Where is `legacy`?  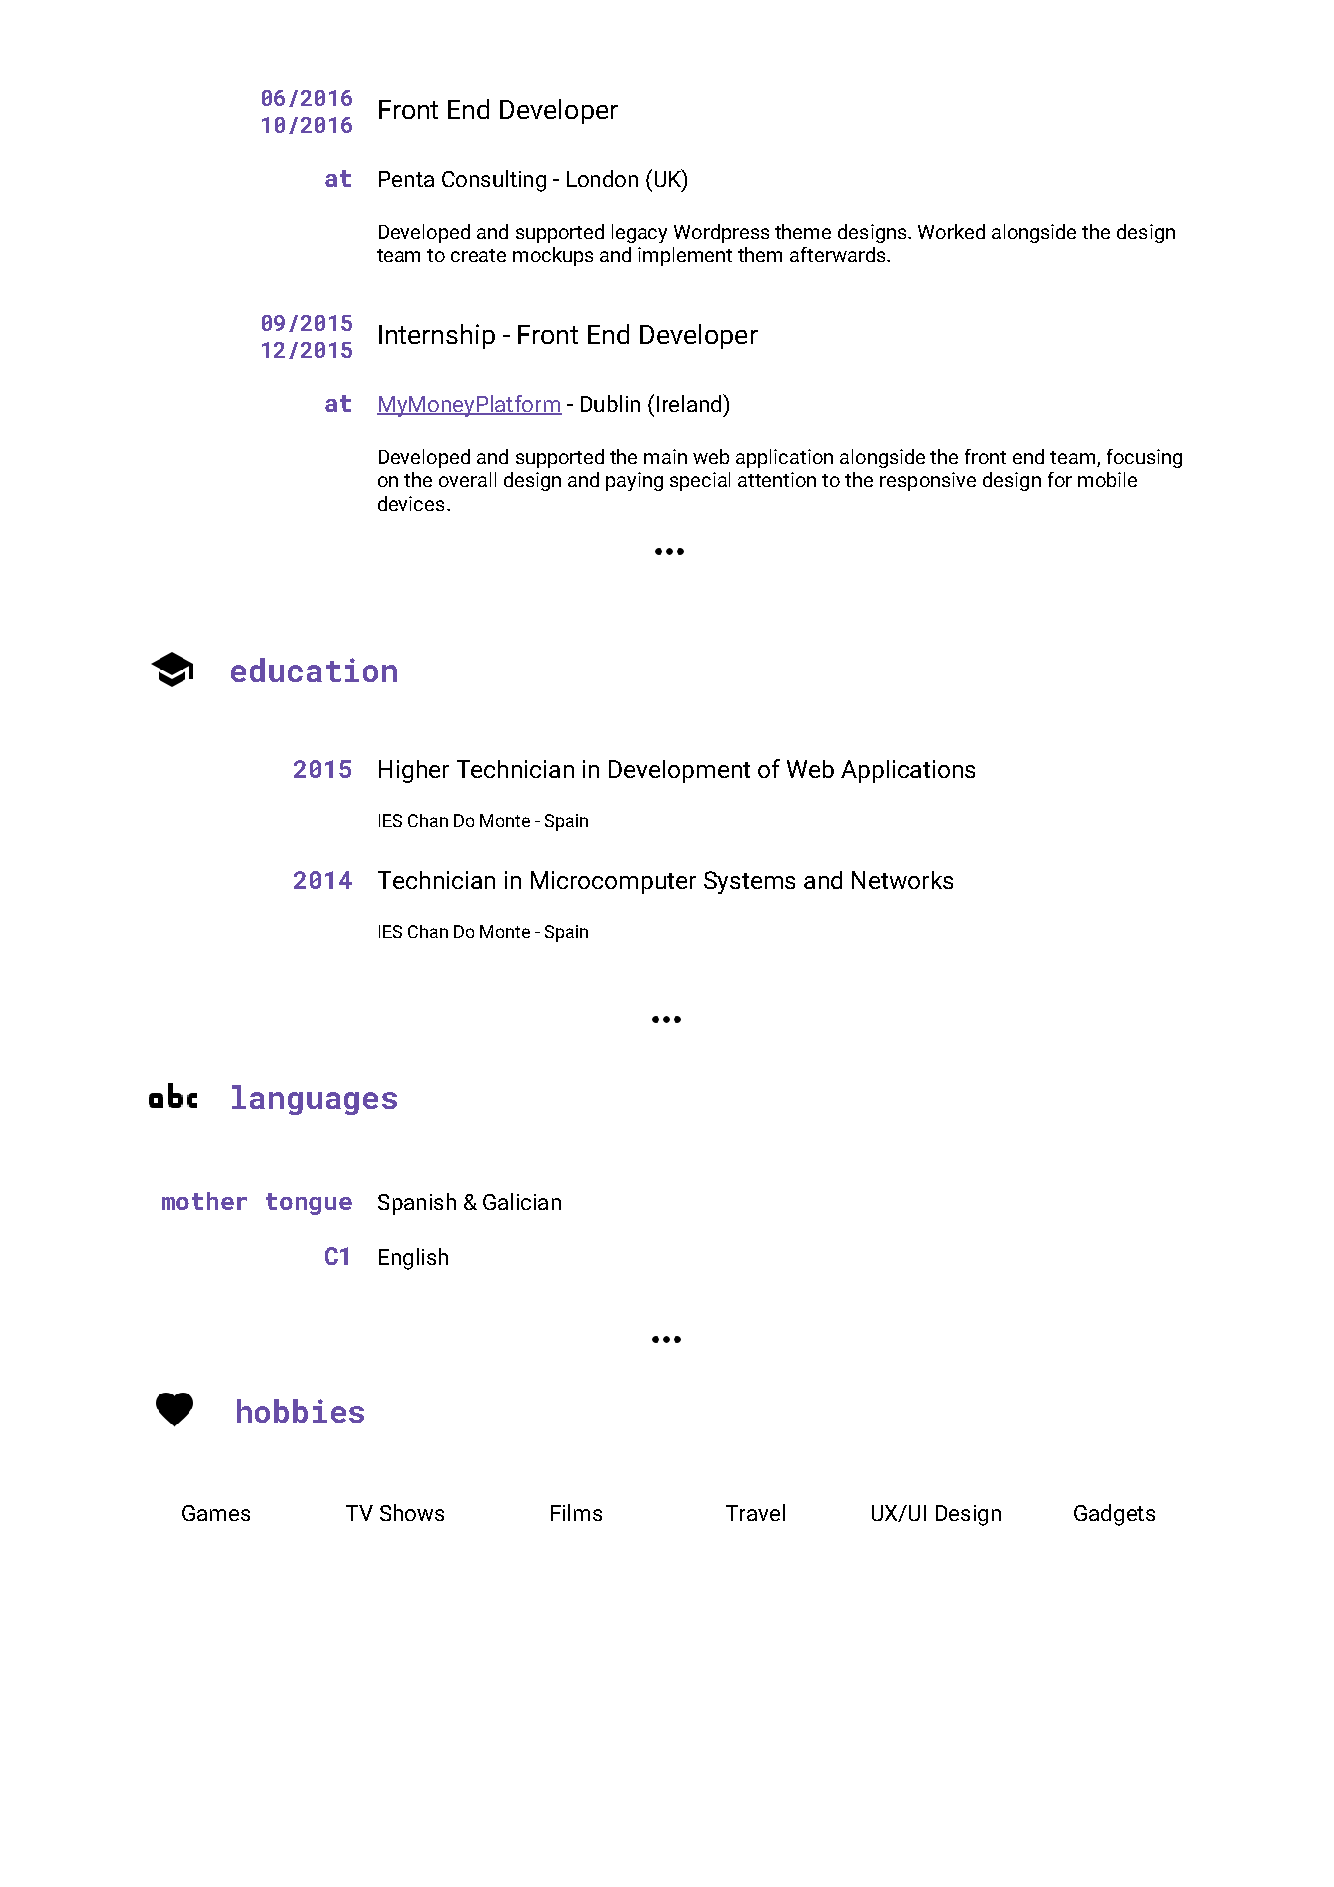
legacy is located at coordinates (639, 233).
